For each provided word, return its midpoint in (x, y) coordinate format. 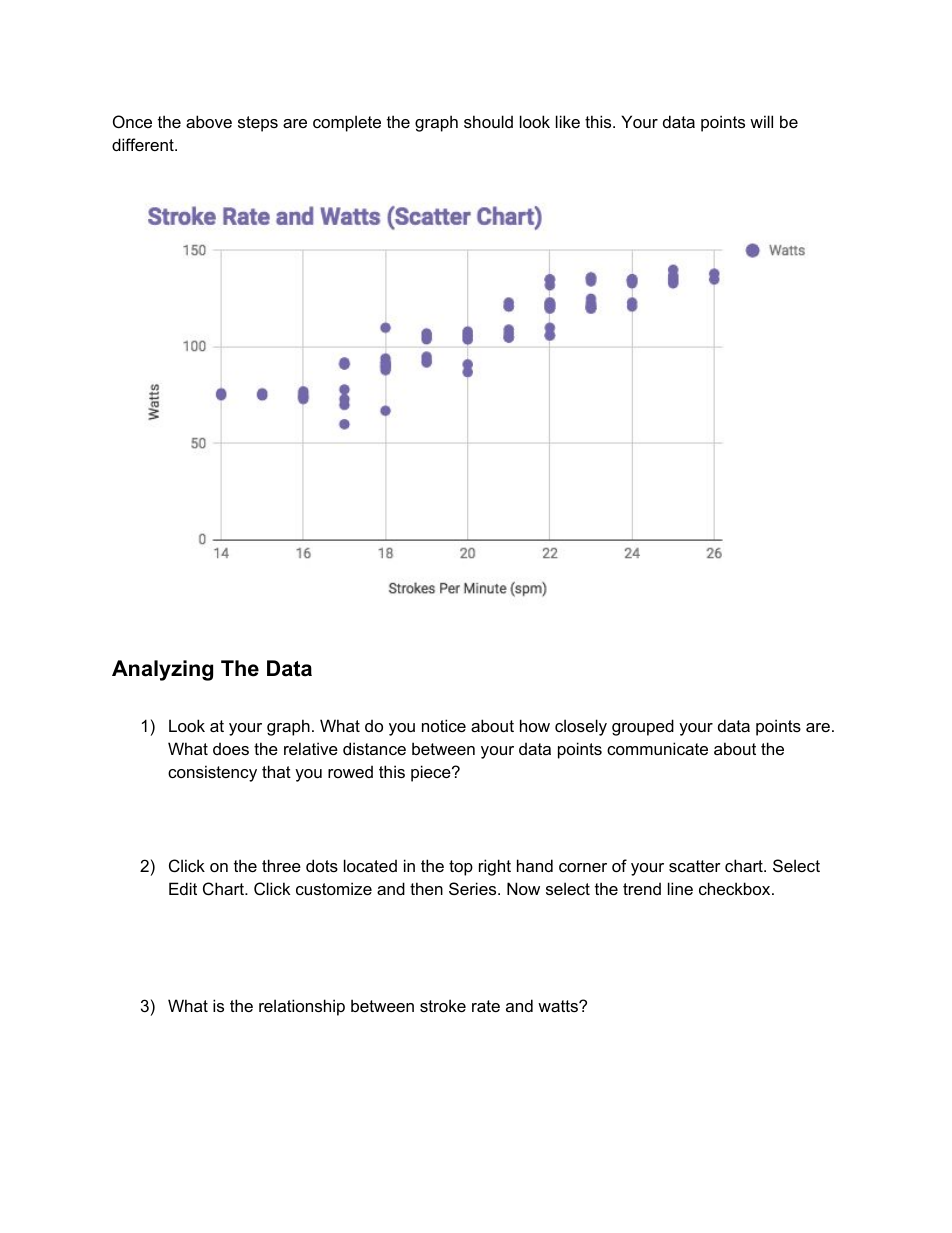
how (535, 725)
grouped (643, 727)
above (209, 121)
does (231, 748)
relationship (302, 1007)
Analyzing (162, 670)
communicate (657, 748)
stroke (443, 1005)
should (488, 121)
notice (444, 725)
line (680, 888)
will (761, 121)
